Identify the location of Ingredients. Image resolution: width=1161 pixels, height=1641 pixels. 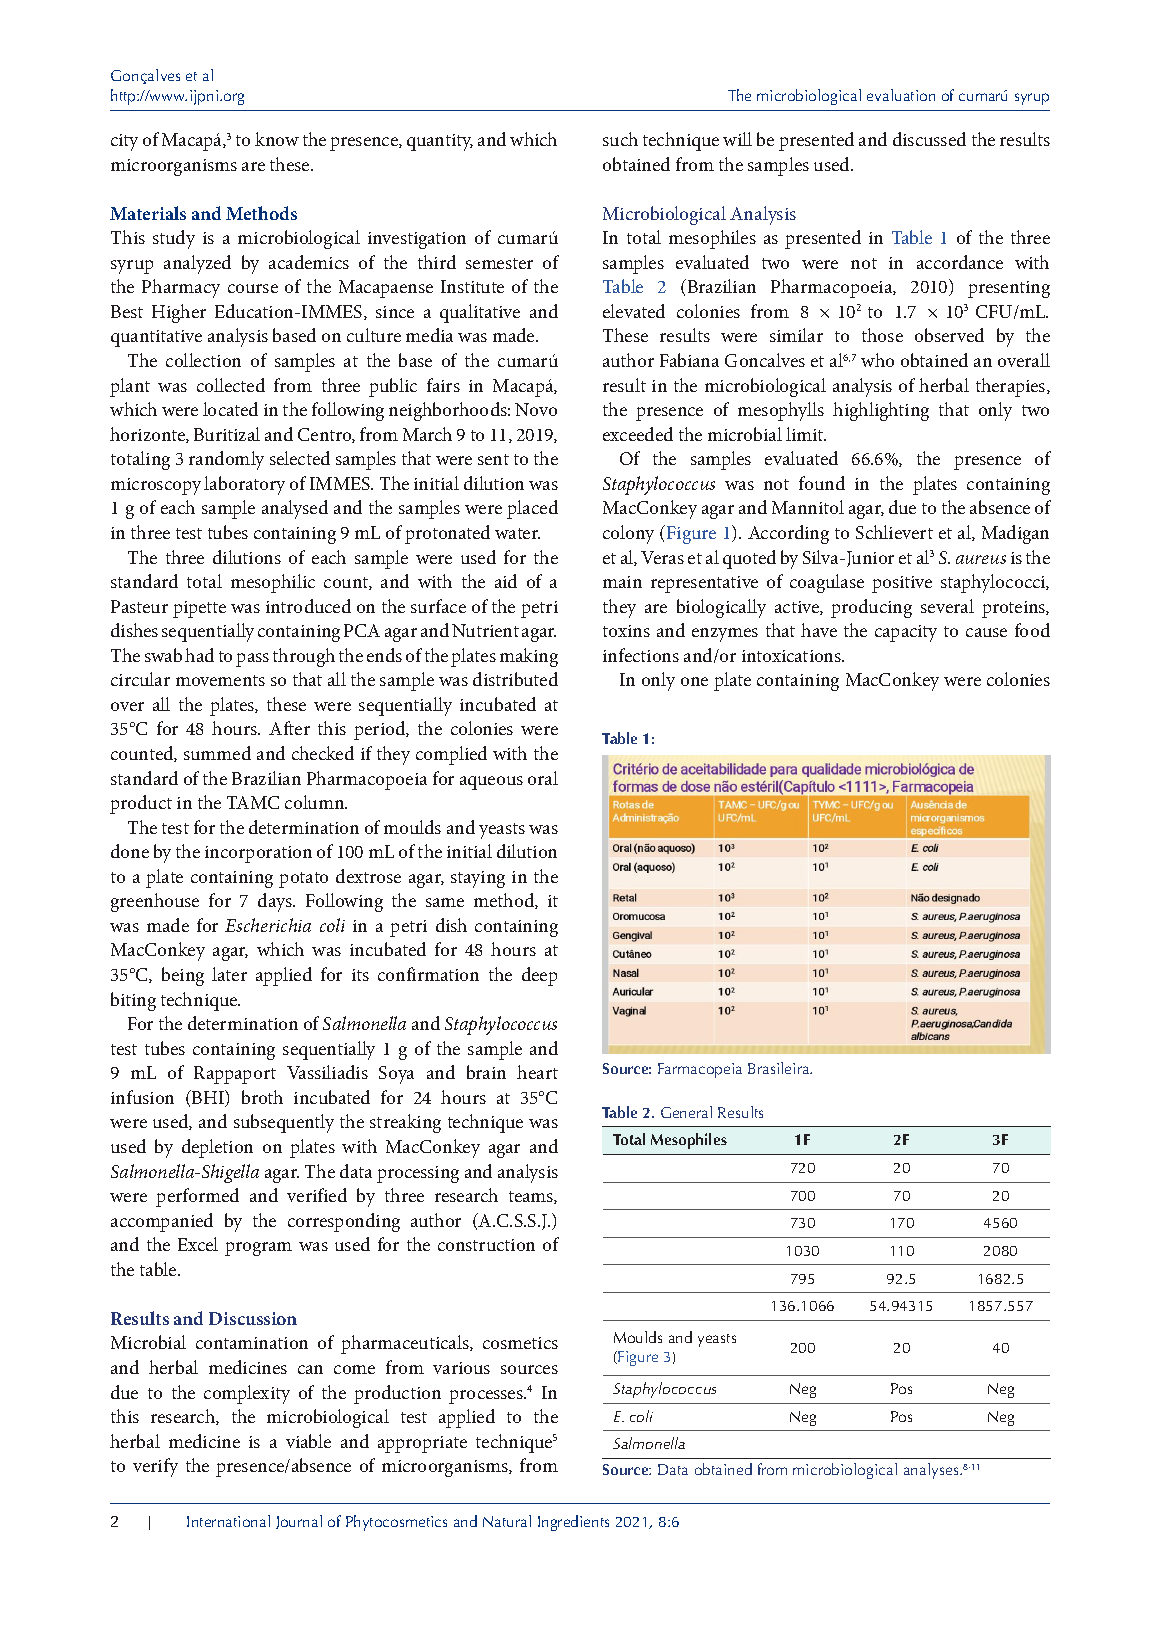
(573, 1523).
